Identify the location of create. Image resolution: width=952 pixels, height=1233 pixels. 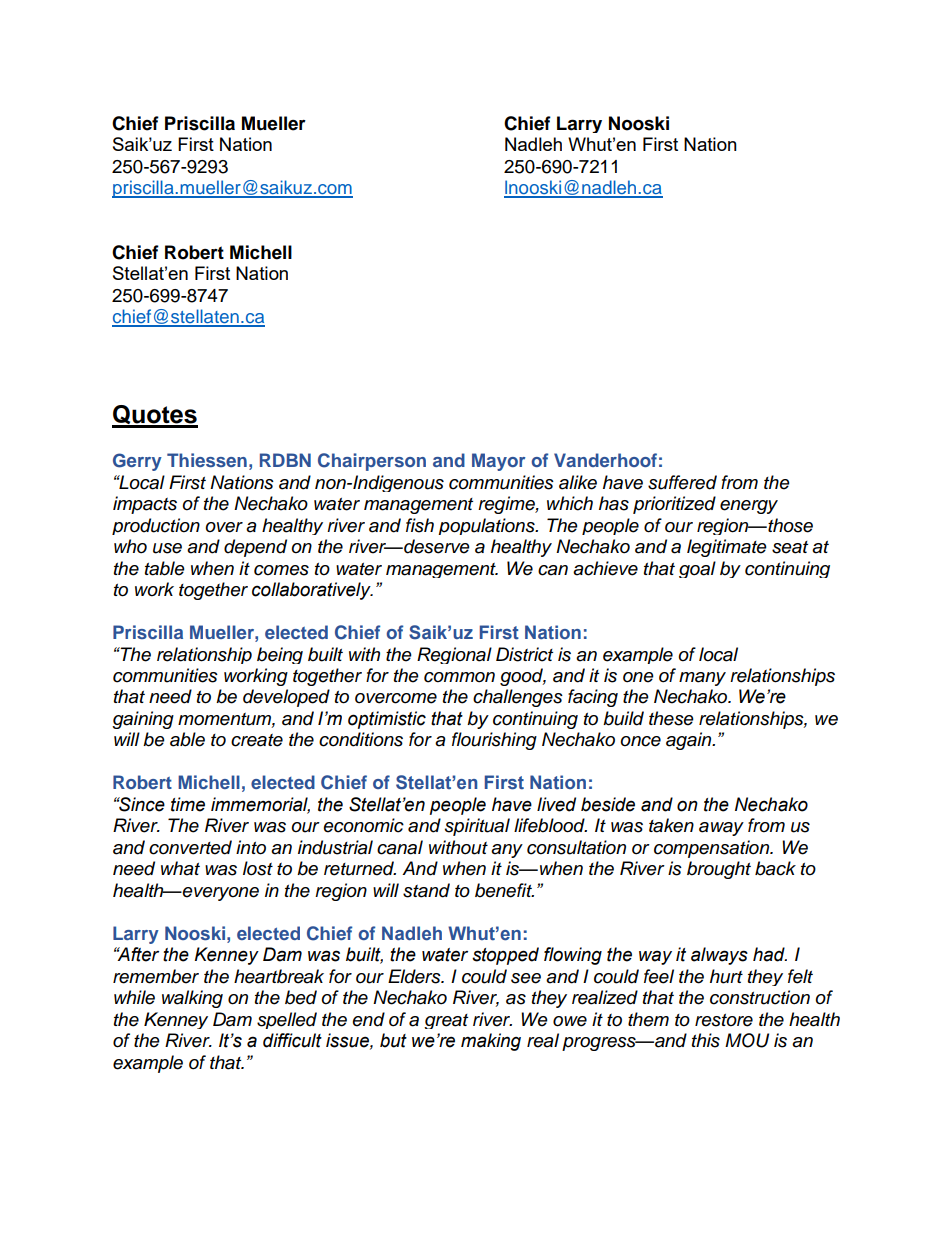
(257, 740).
